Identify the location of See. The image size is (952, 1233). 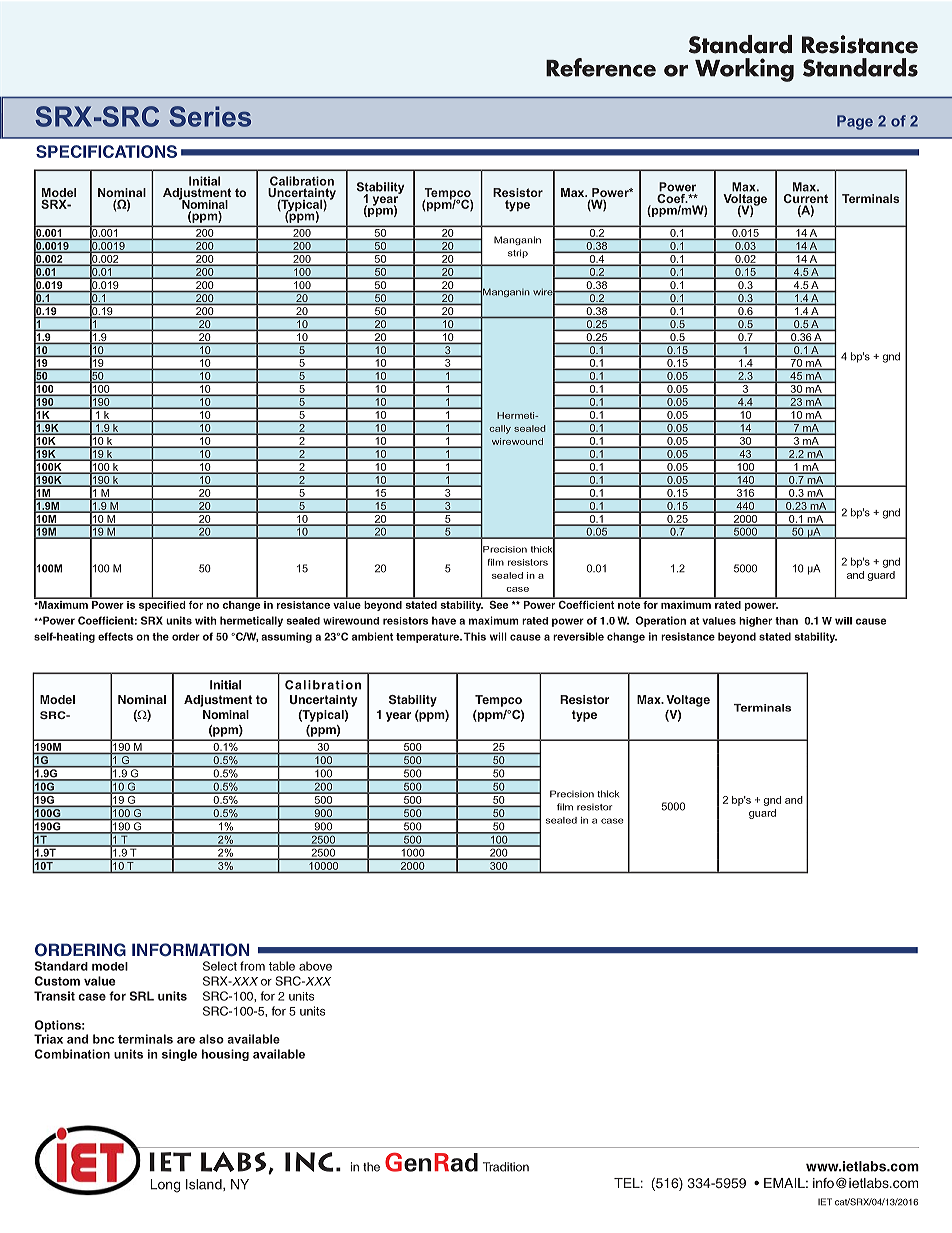
(499, 603).
